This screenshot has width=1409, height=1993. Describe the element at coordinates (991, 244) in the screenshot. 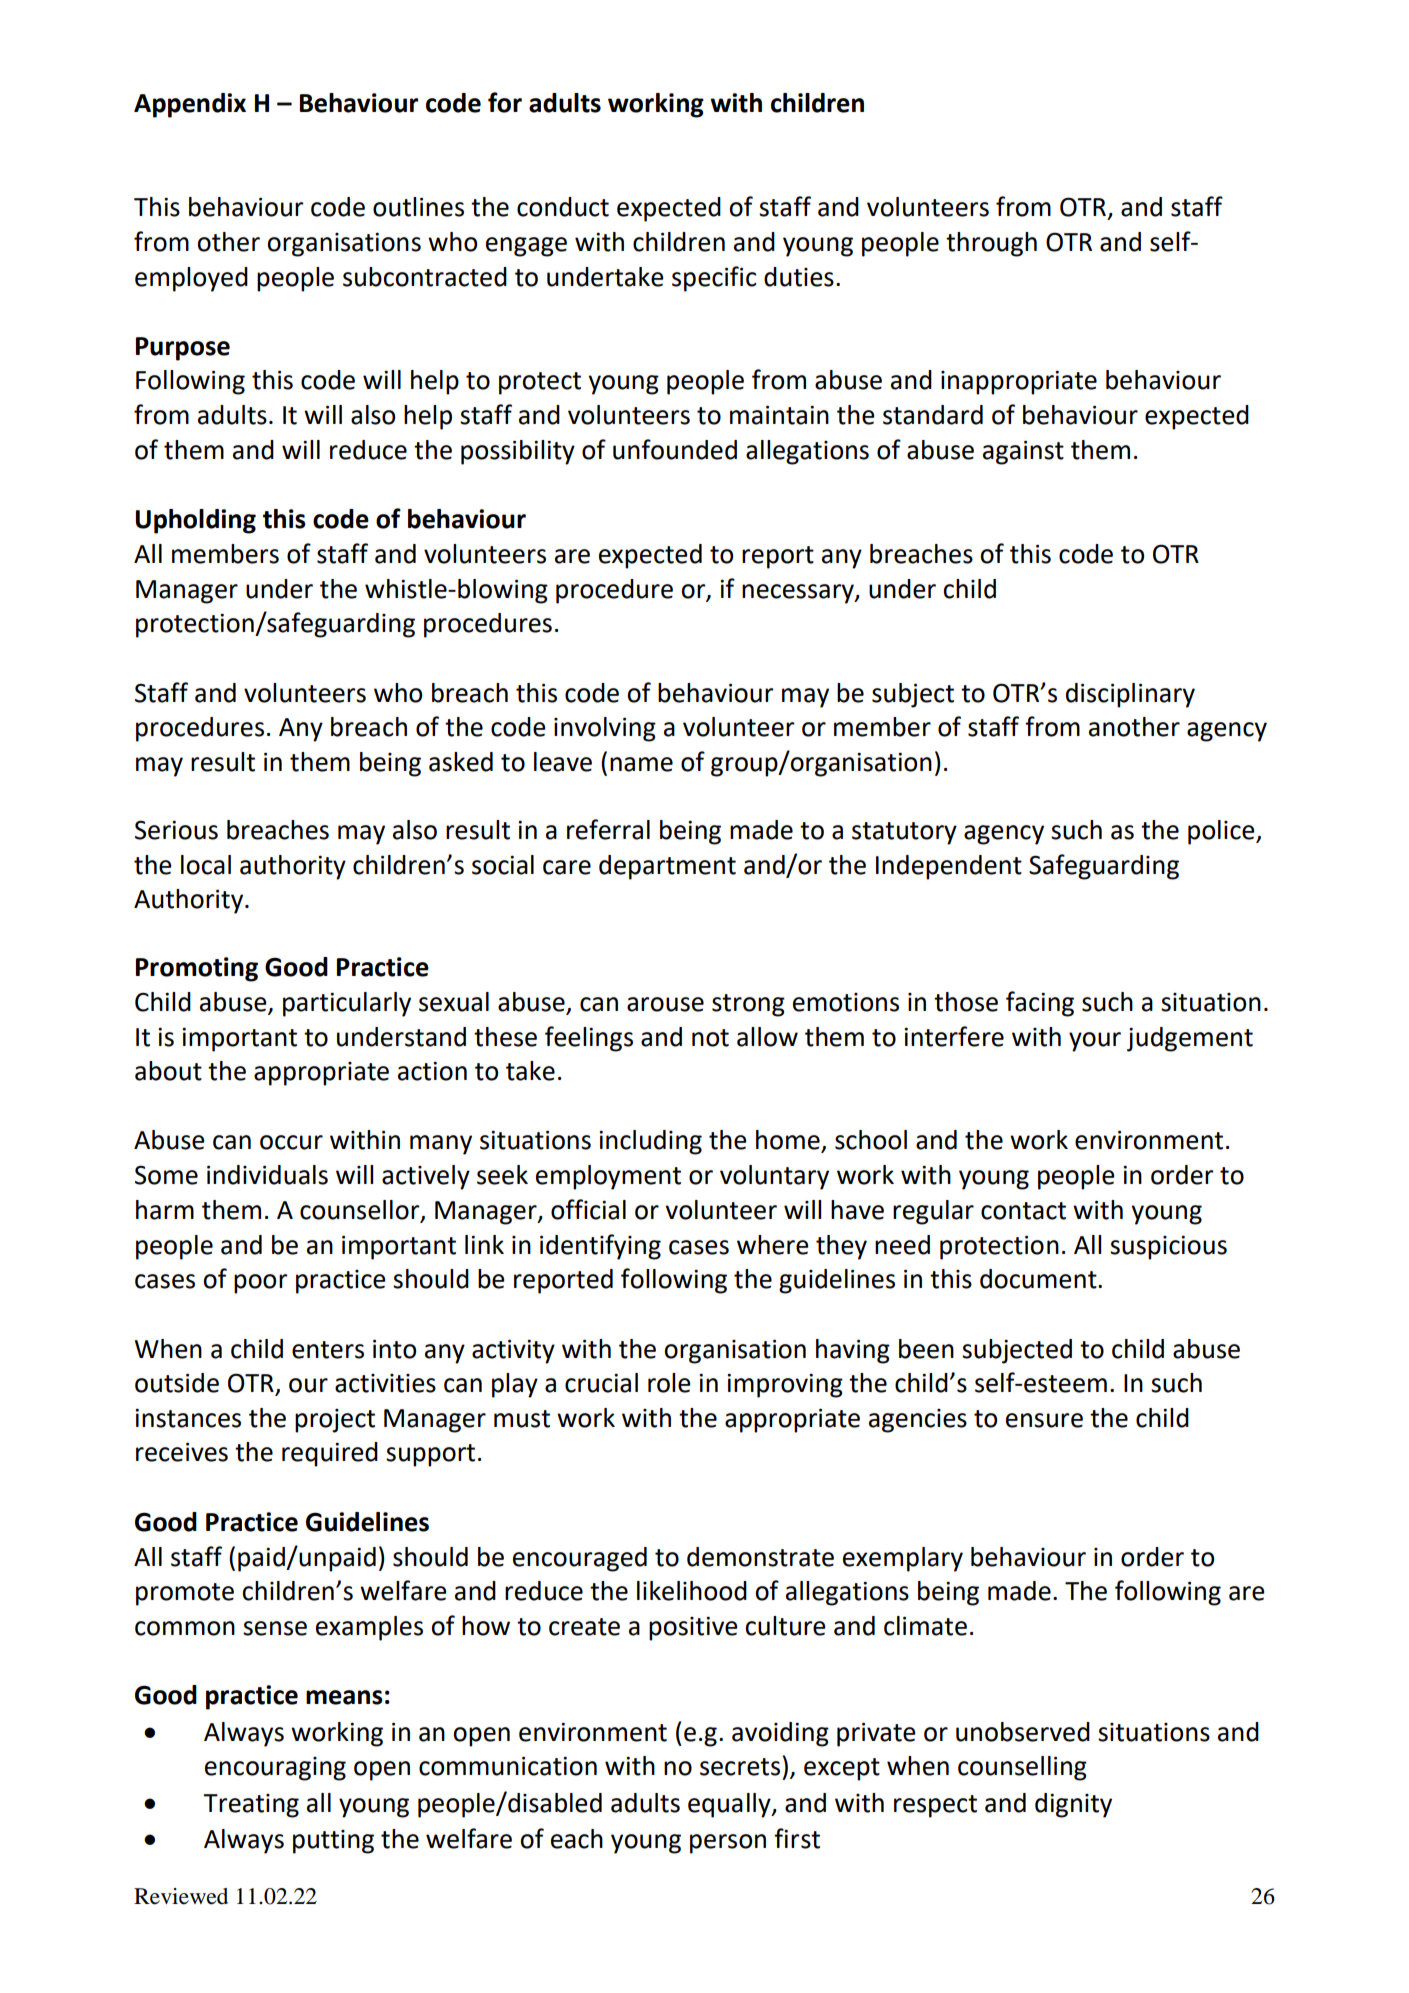

I see `through` at that location.
